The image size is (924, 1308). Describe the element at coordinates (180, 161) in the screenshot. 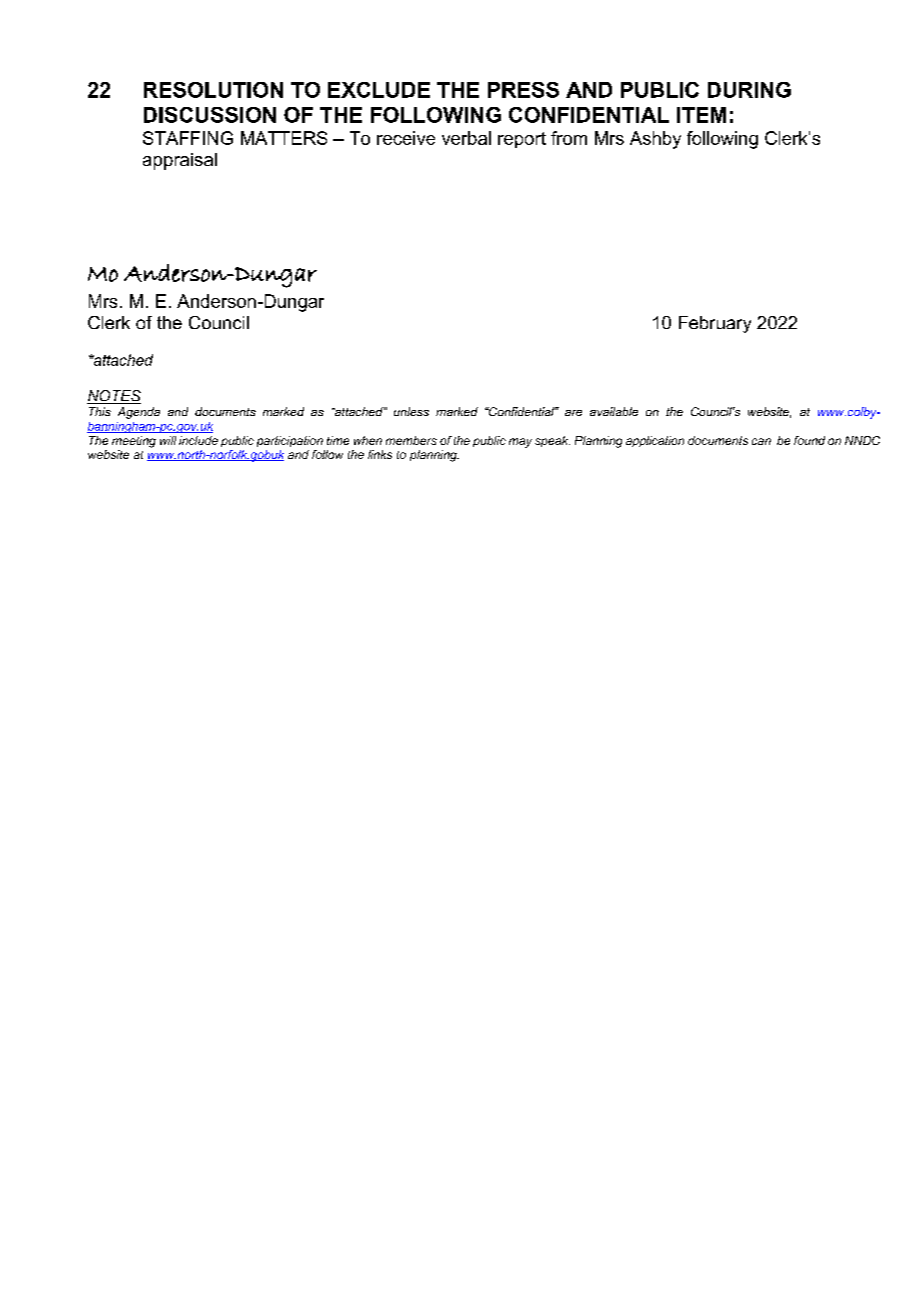

I see `appraisal` at that location.
